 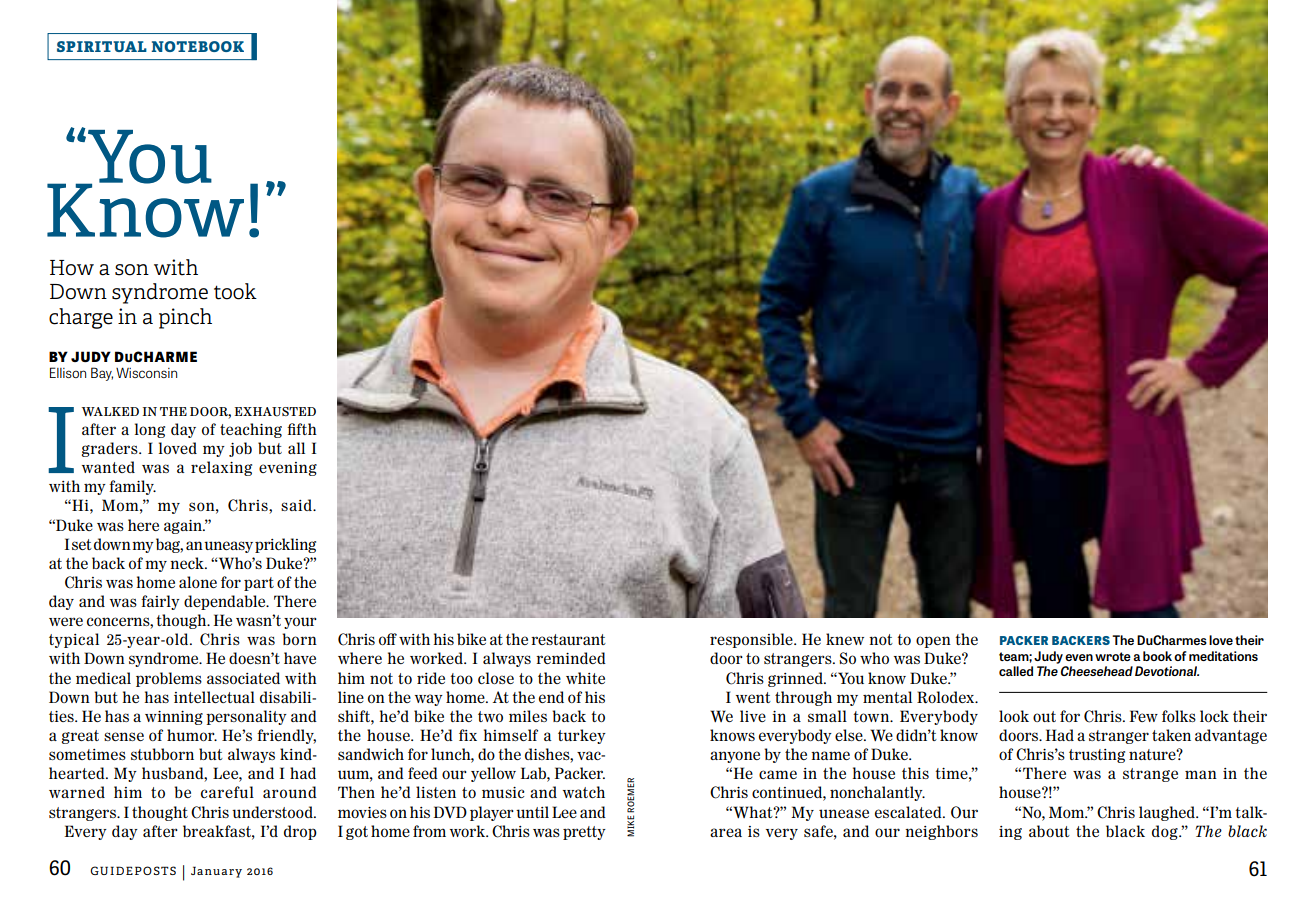 What do you see at coordinates (584, 792) in the document?
I see `watch` at bounding box center [584, 792].
